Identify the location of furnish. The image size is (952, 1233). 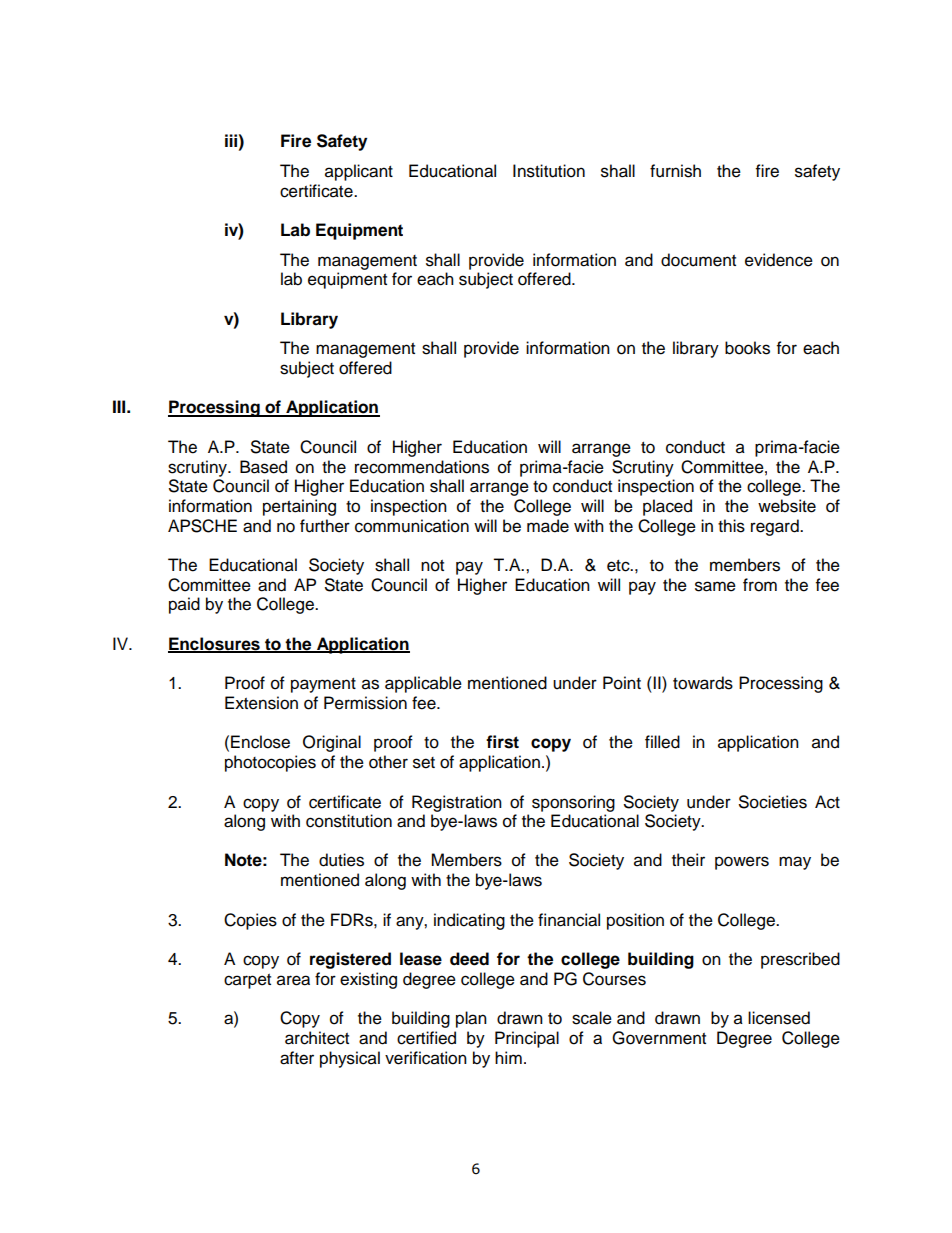
(675, 171).
